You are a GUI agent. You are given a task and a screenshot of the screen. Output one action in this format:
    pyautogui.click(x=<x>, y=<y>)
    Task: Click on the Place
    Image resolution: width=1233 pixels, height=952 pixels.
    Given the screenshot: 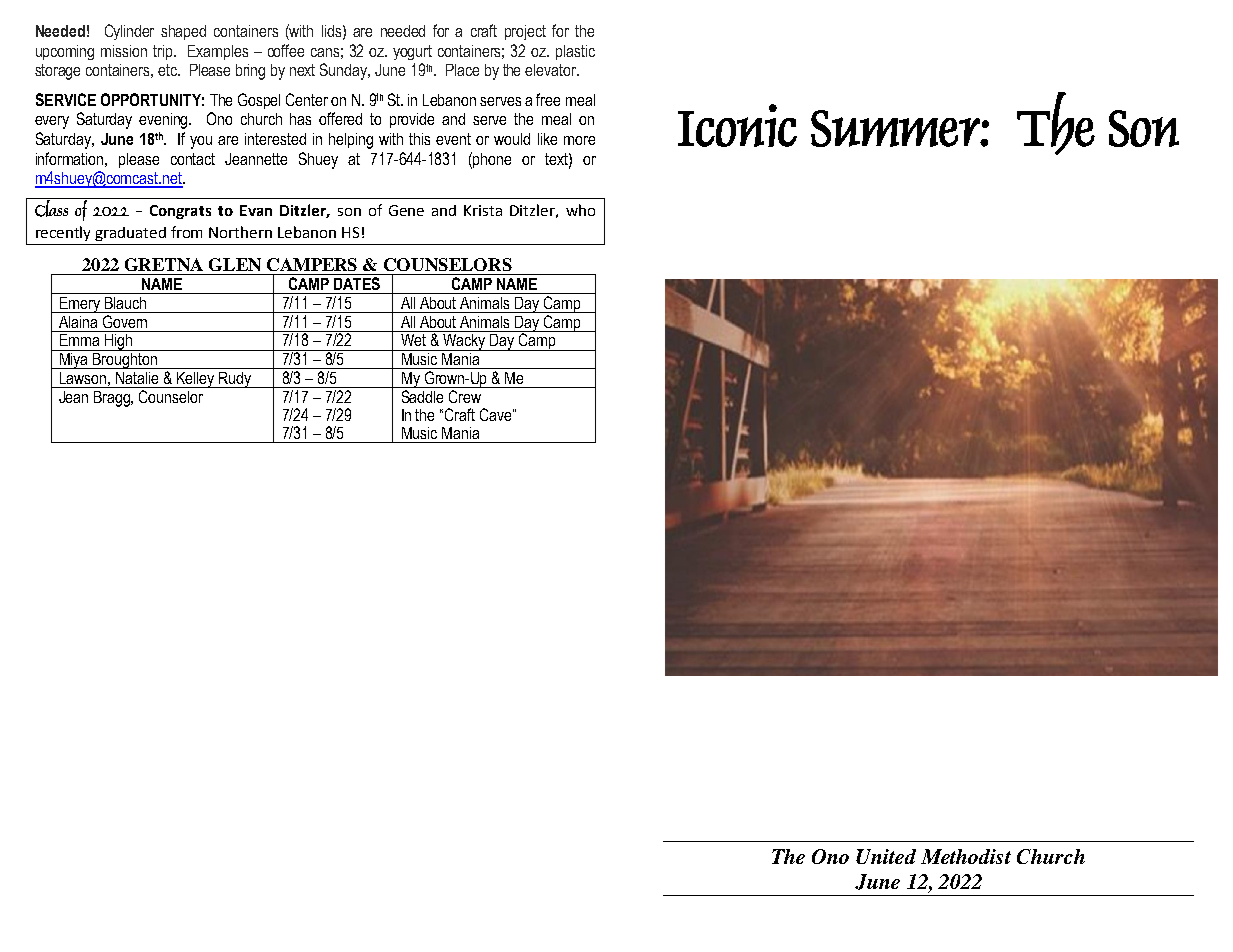 What is the action you would take?
    pyautogui.click(x=462, y=70)
